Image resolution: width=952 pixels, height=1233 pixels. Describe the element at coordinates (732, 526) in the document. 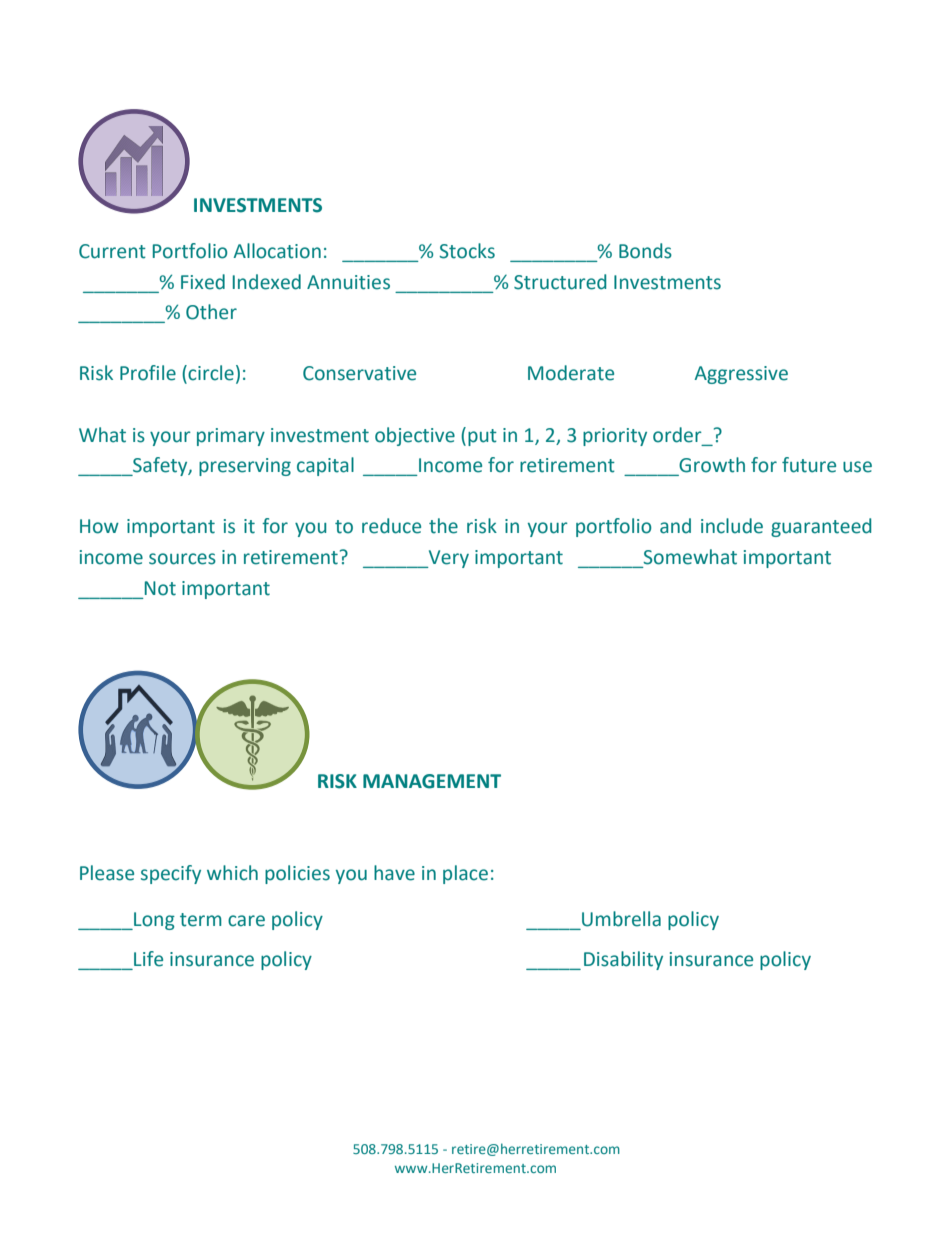

I see `include` at that location.
